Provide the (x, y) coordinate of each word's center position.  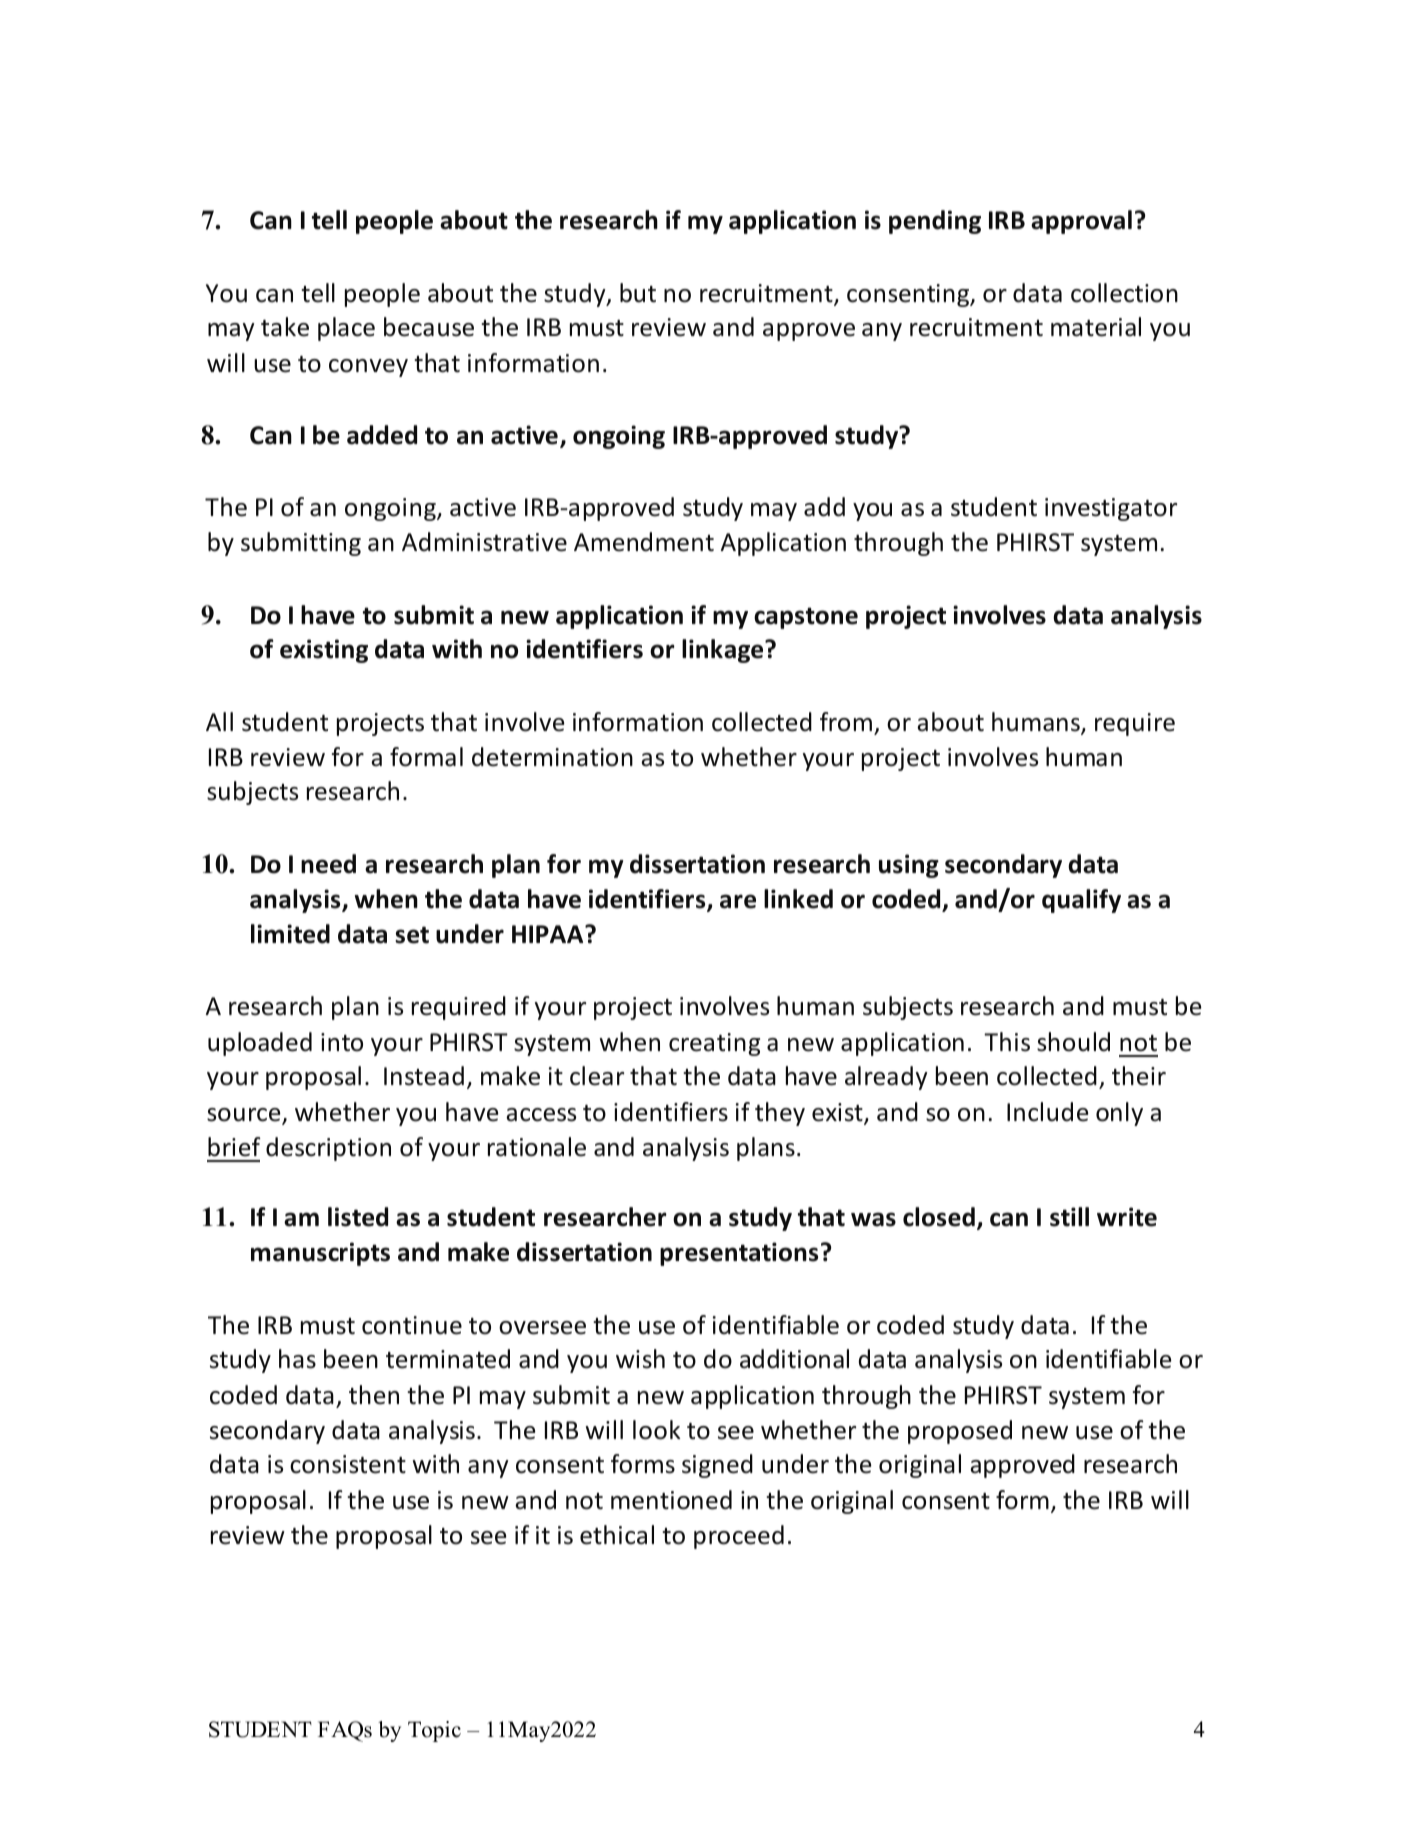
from (846, 722)
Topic (434, 1731)
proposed (960, 1432)
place (346, 329)
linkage (724, 651)
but (638, 293)
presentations (739, 1254)
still (1069, 1217)
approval (1081, 222)
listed (358, 1217)
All (219, 721)
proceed (739, 1537)
